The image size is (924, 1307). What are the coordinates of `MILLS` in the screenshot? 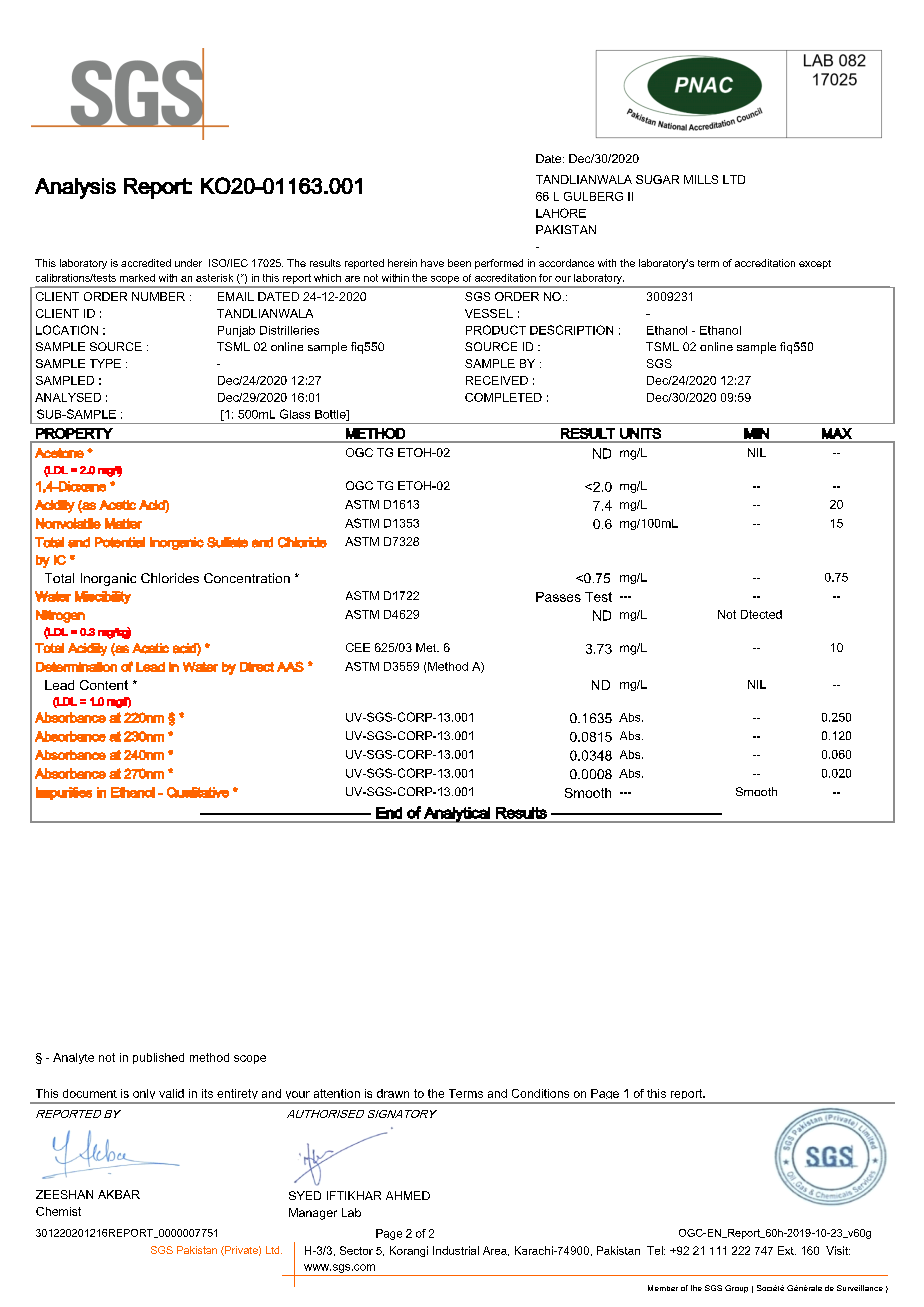 It's located at (701, 179).
